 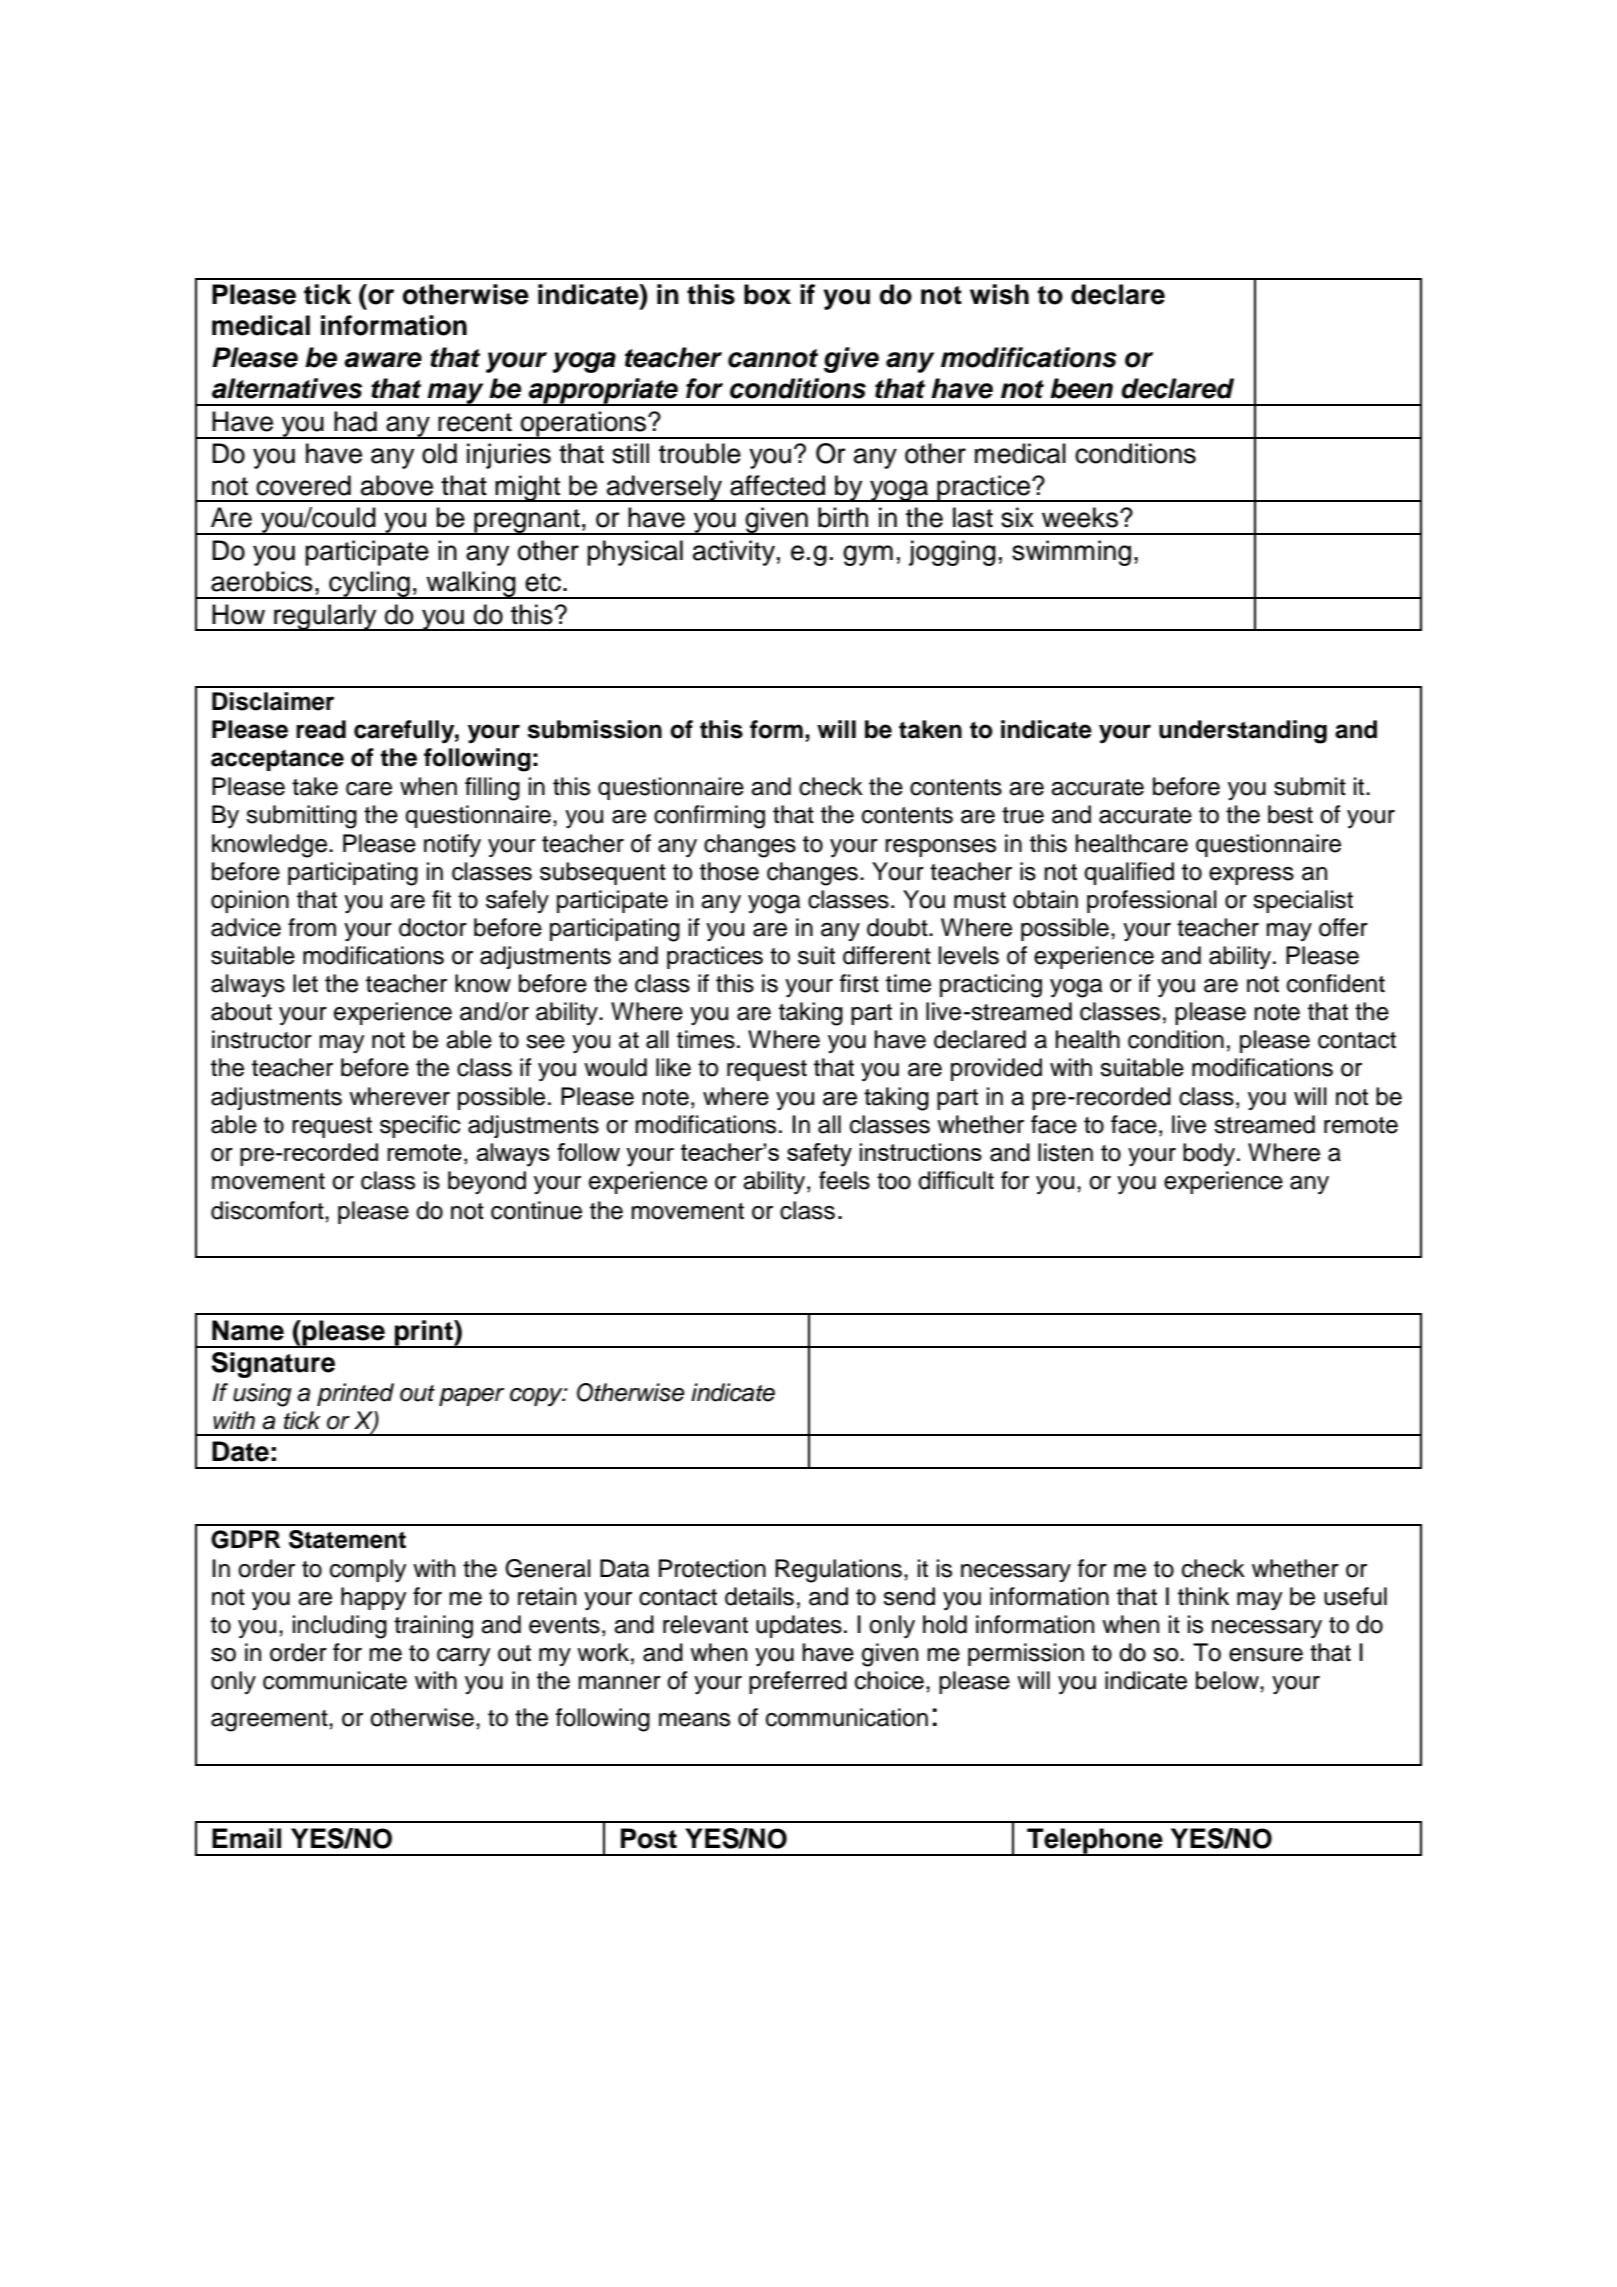 What do you see at coordinates (773, 358) in the screenshot?
I see `cannot` at bounding box center [773, 358].
